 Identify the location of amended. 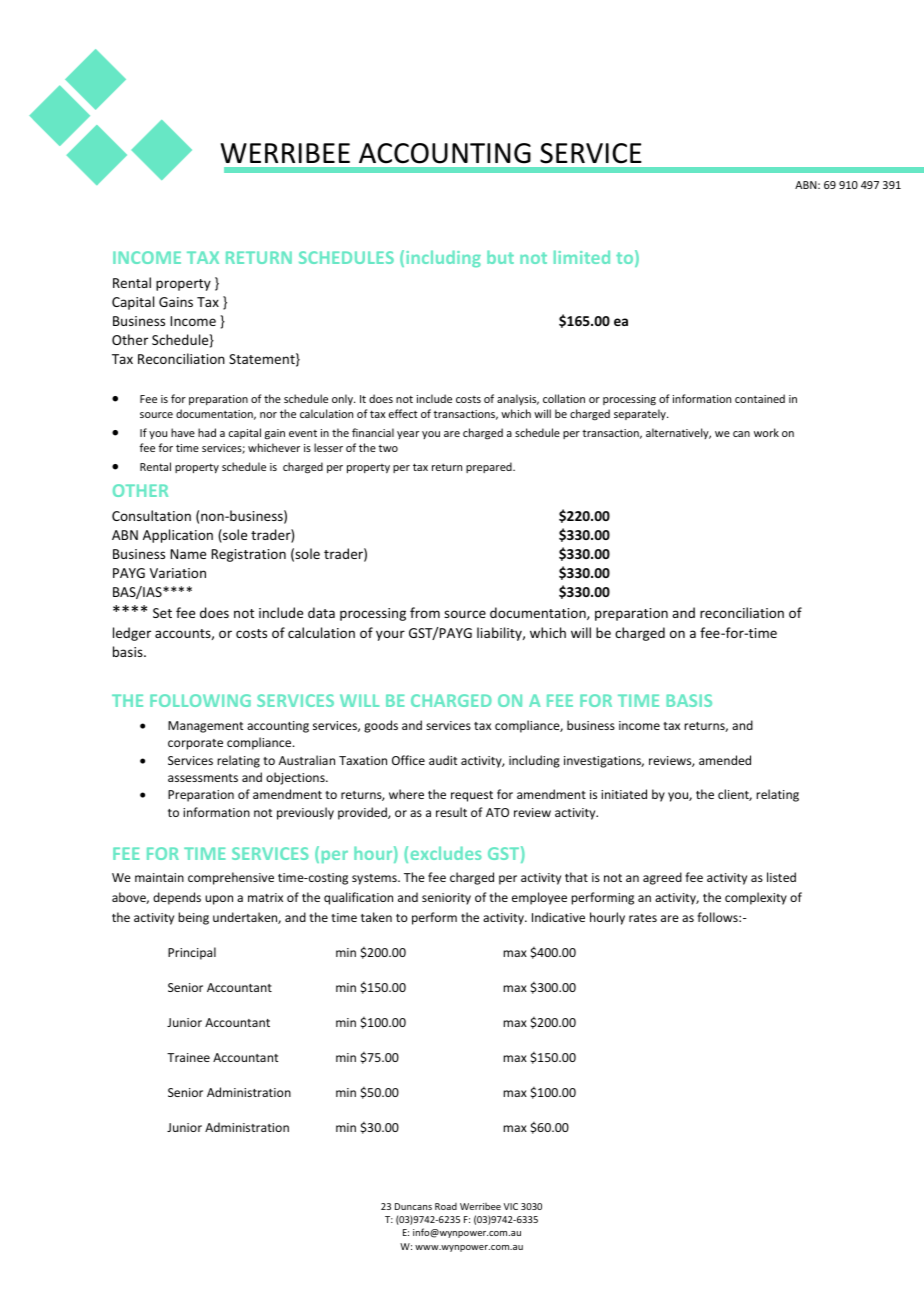
(725, 760).
